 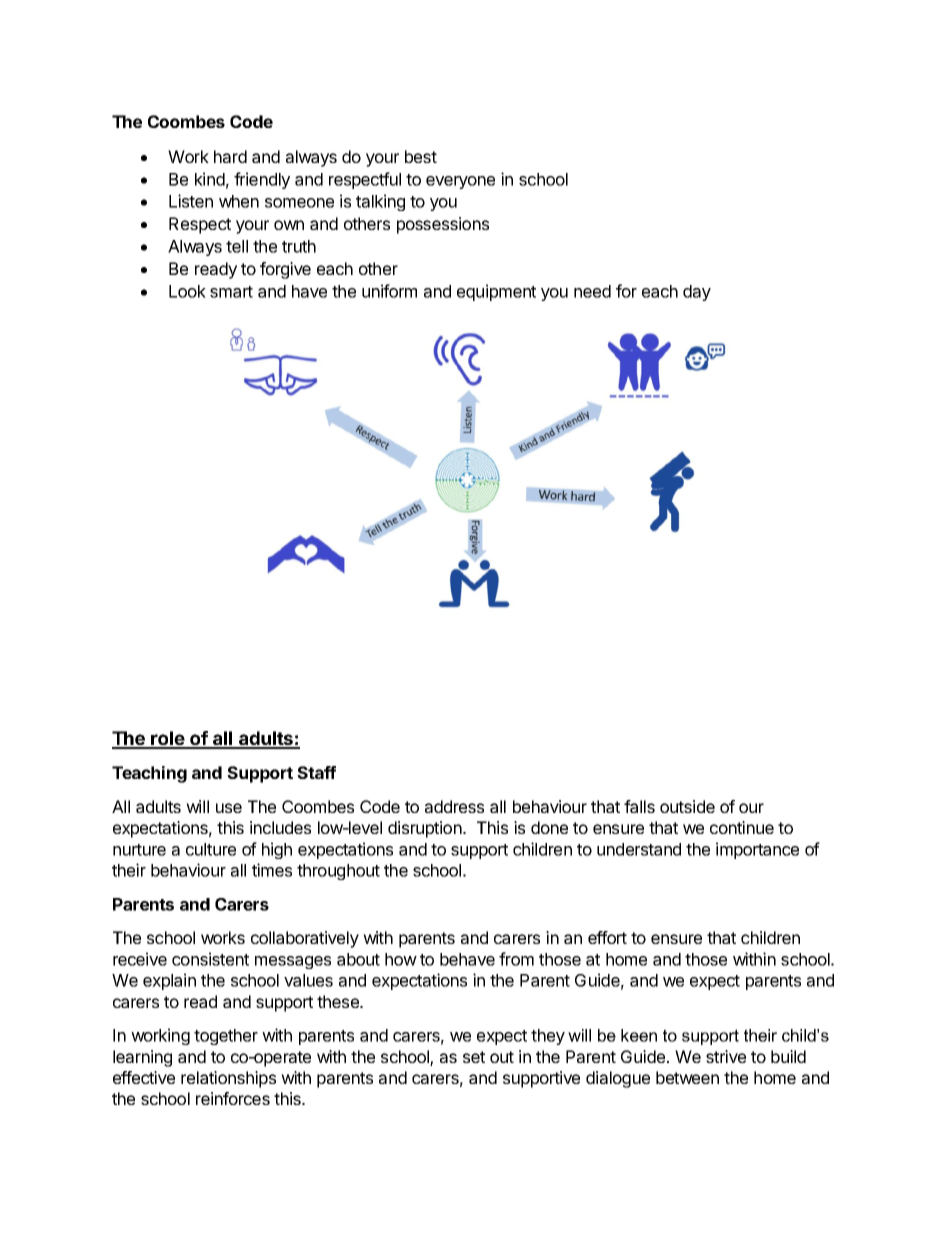 What do you see at coordinates (454, 806) in the document?
I see `address` at bounding box center [454, 806].
